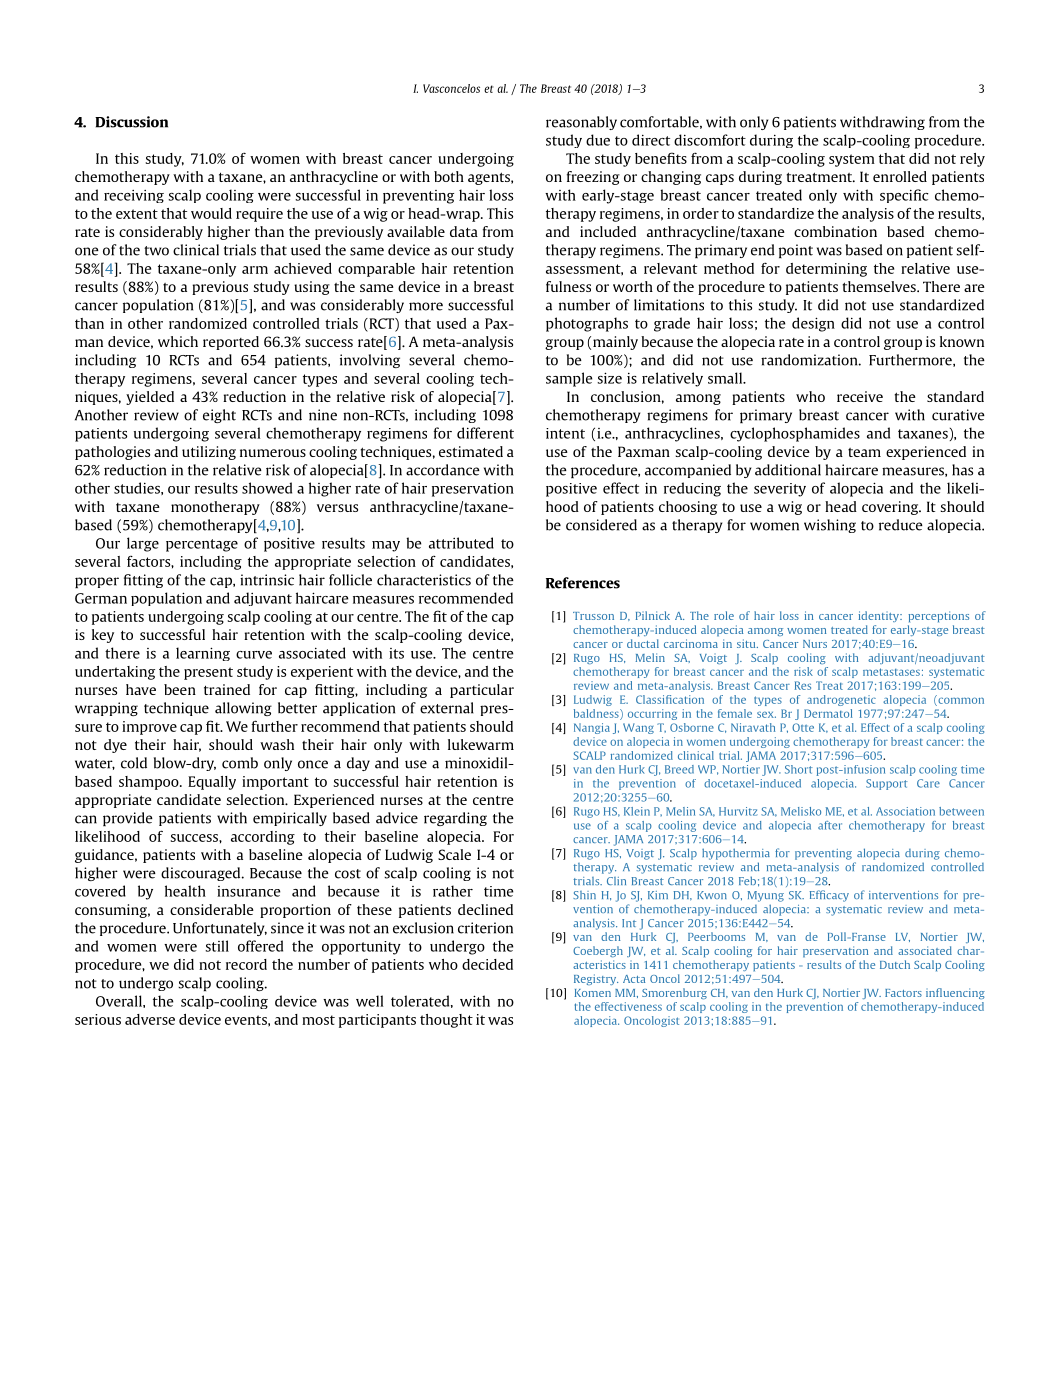 The height and width of the screenshot is (1390, 1042). Describe the element at coordinates (841, 700) in the screenshot. I see `androgenetic` at that location.
